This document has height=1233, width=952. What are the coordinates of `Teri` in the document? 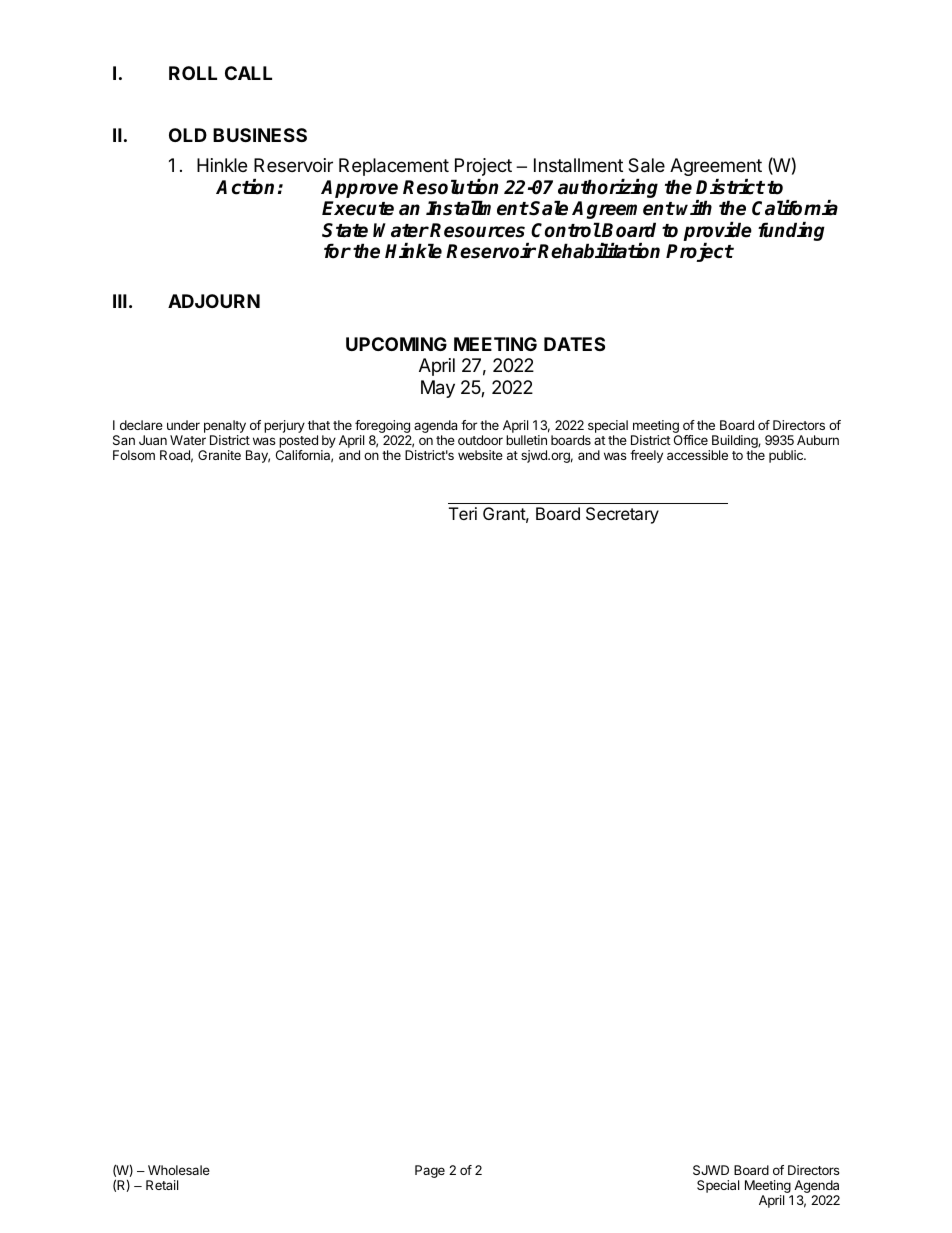 It's located at (463, 513).
